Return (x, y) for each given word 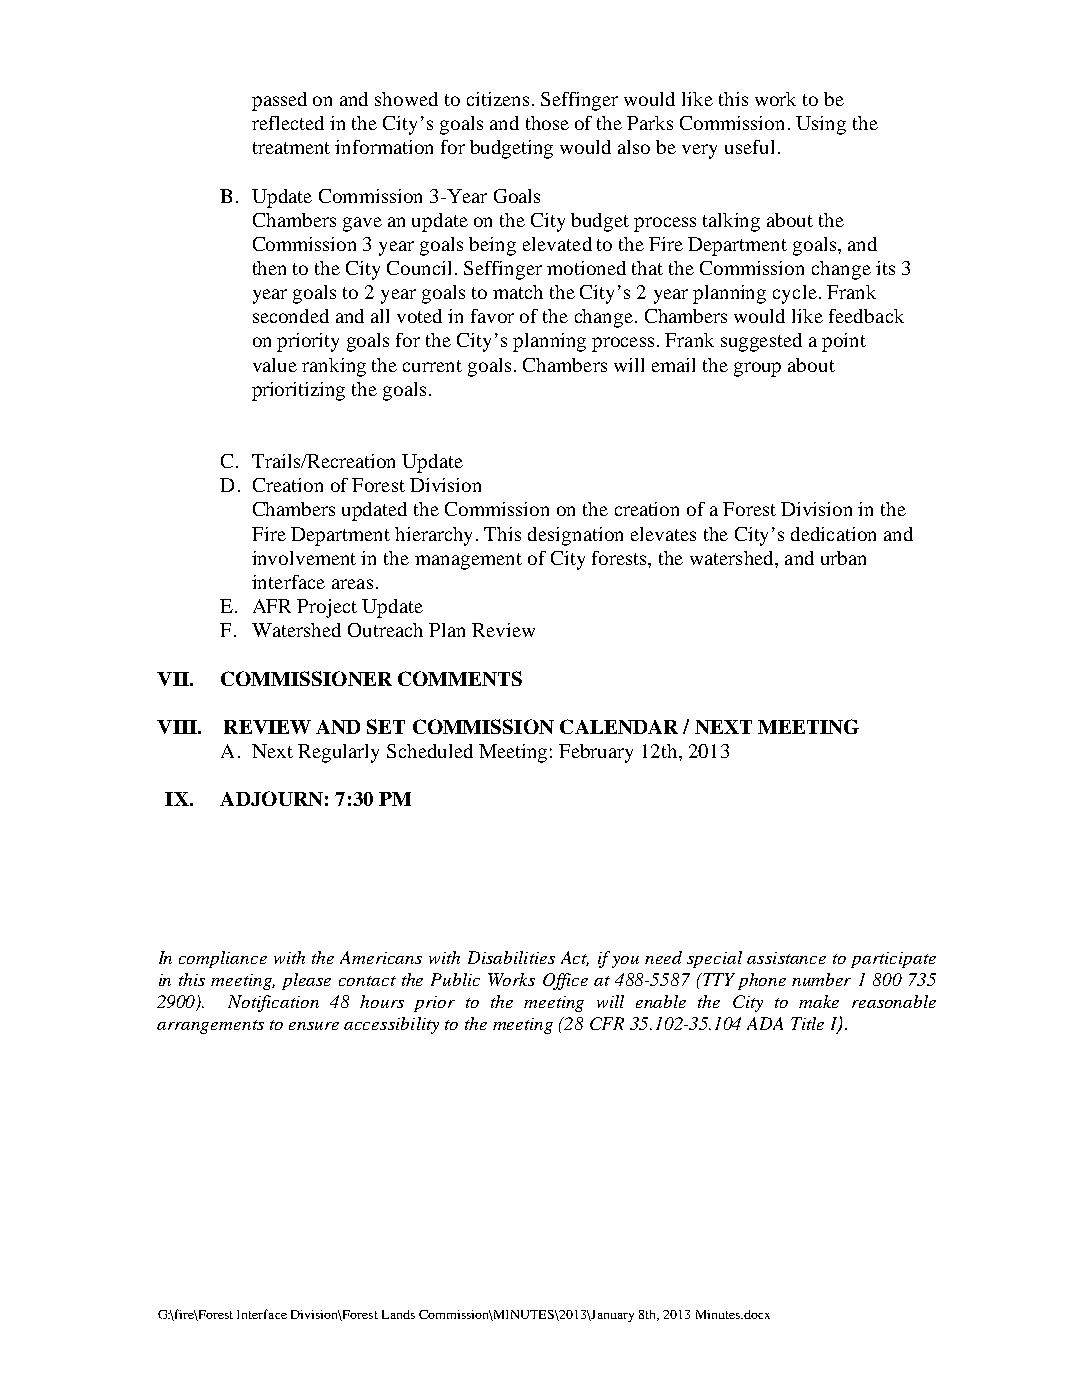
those (547, 123)
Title (807, 1023)
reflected (288, 123)
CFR (607, 1023)
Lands (398, 1314)
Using (821, 125)
